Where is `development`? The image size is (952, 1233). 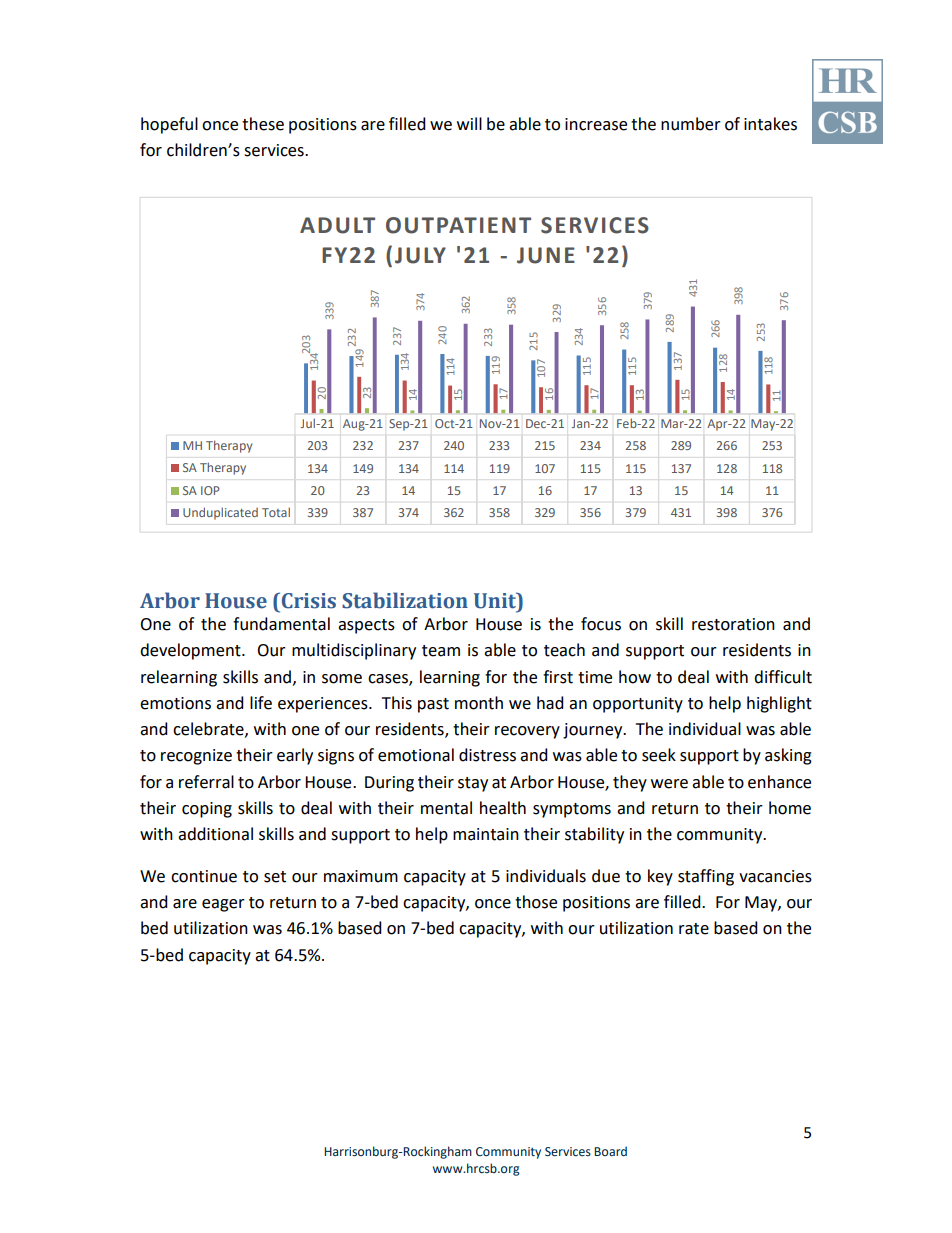
development is located at coordinates (191, 651).
